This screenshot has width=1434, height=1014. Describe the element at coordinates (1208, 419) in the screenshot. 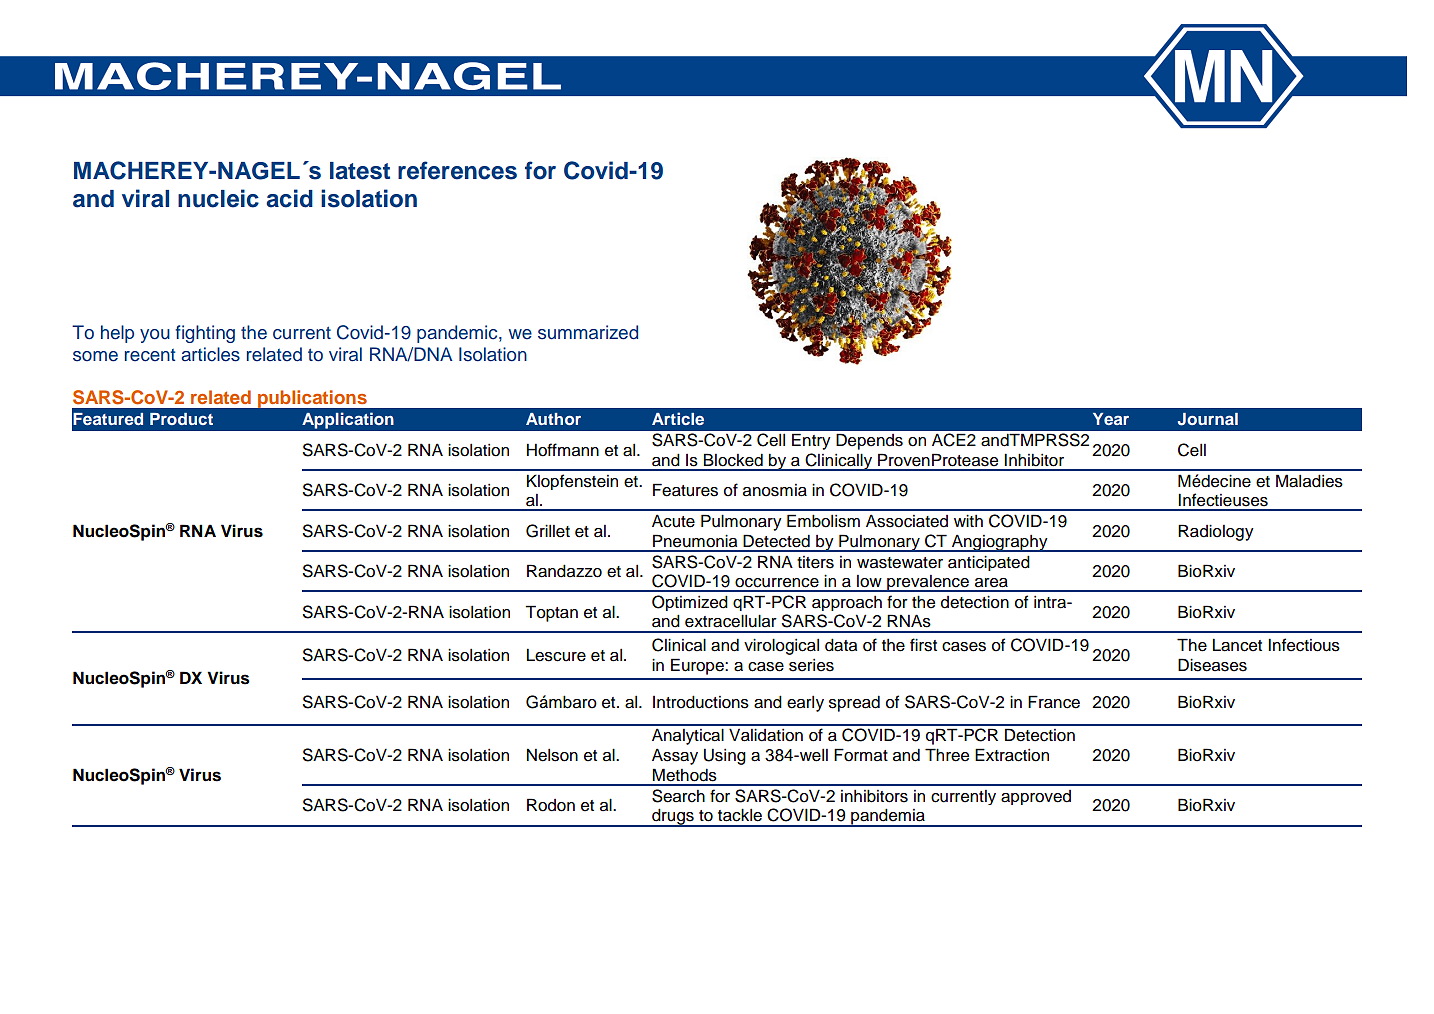

I see `Journal` at that location.
